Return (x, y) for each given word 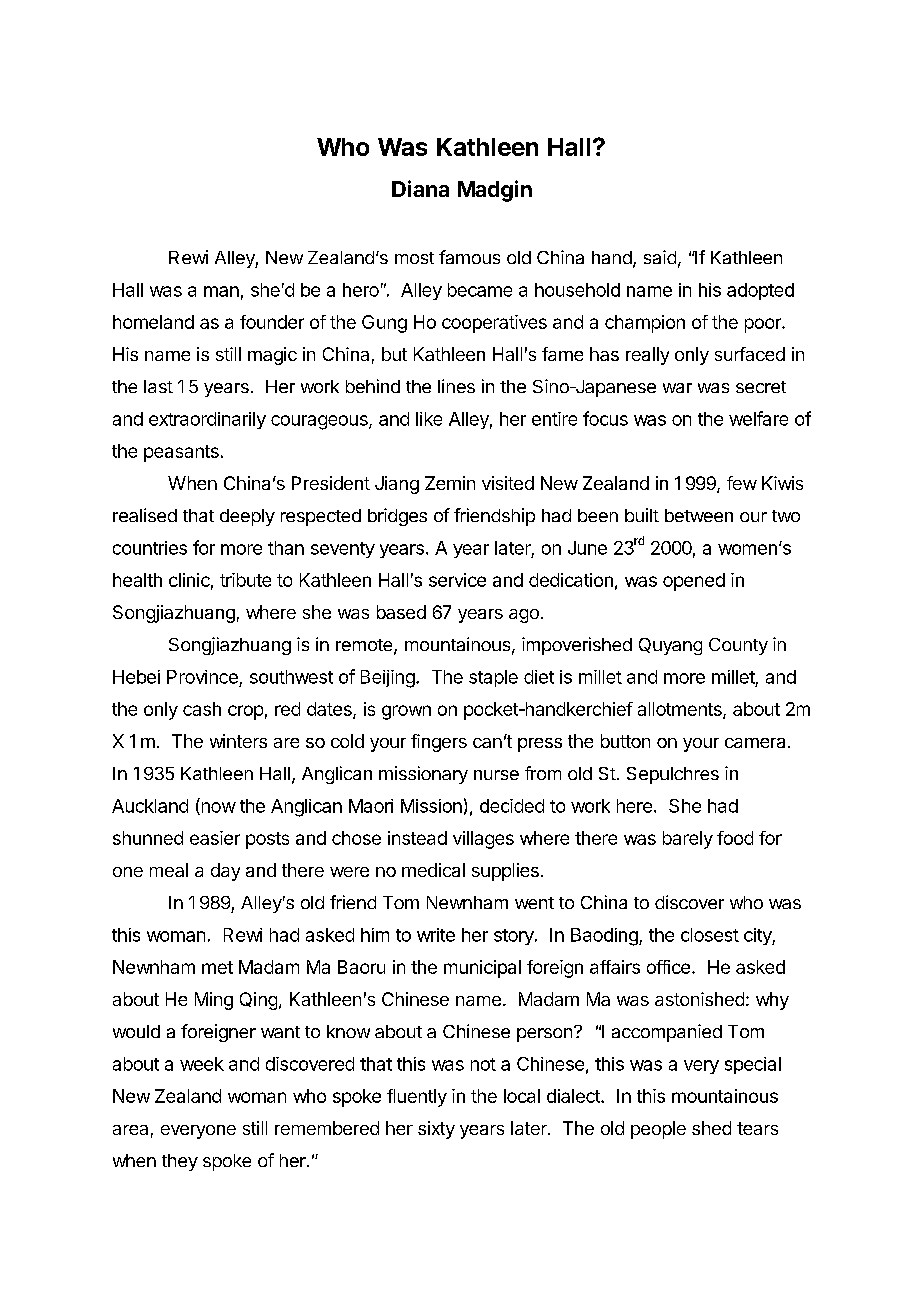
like (429, 419)
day (225, 872)
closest (710, 935)
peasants (181, 453)
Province (202, 677)
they (180, 1162)
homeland (153, 322)
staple (493, 678)
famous (469, 257)
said (660, 257)
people (658, 1130)
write (436, 935)
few (742, 483)
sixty (436, 1130)
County (738, 646)
